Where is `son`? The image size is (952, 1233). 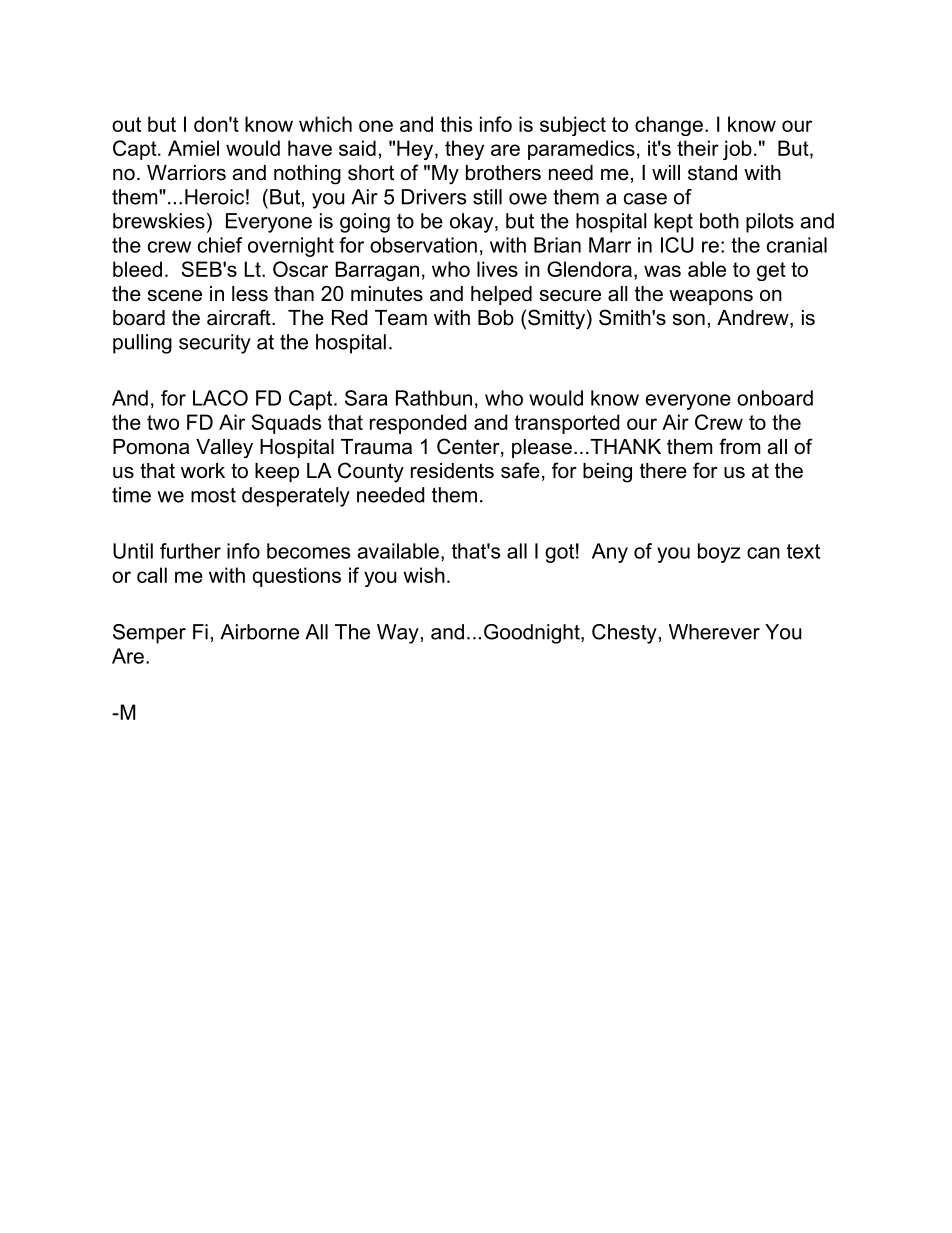
son is located at coordinates (689, 320).
